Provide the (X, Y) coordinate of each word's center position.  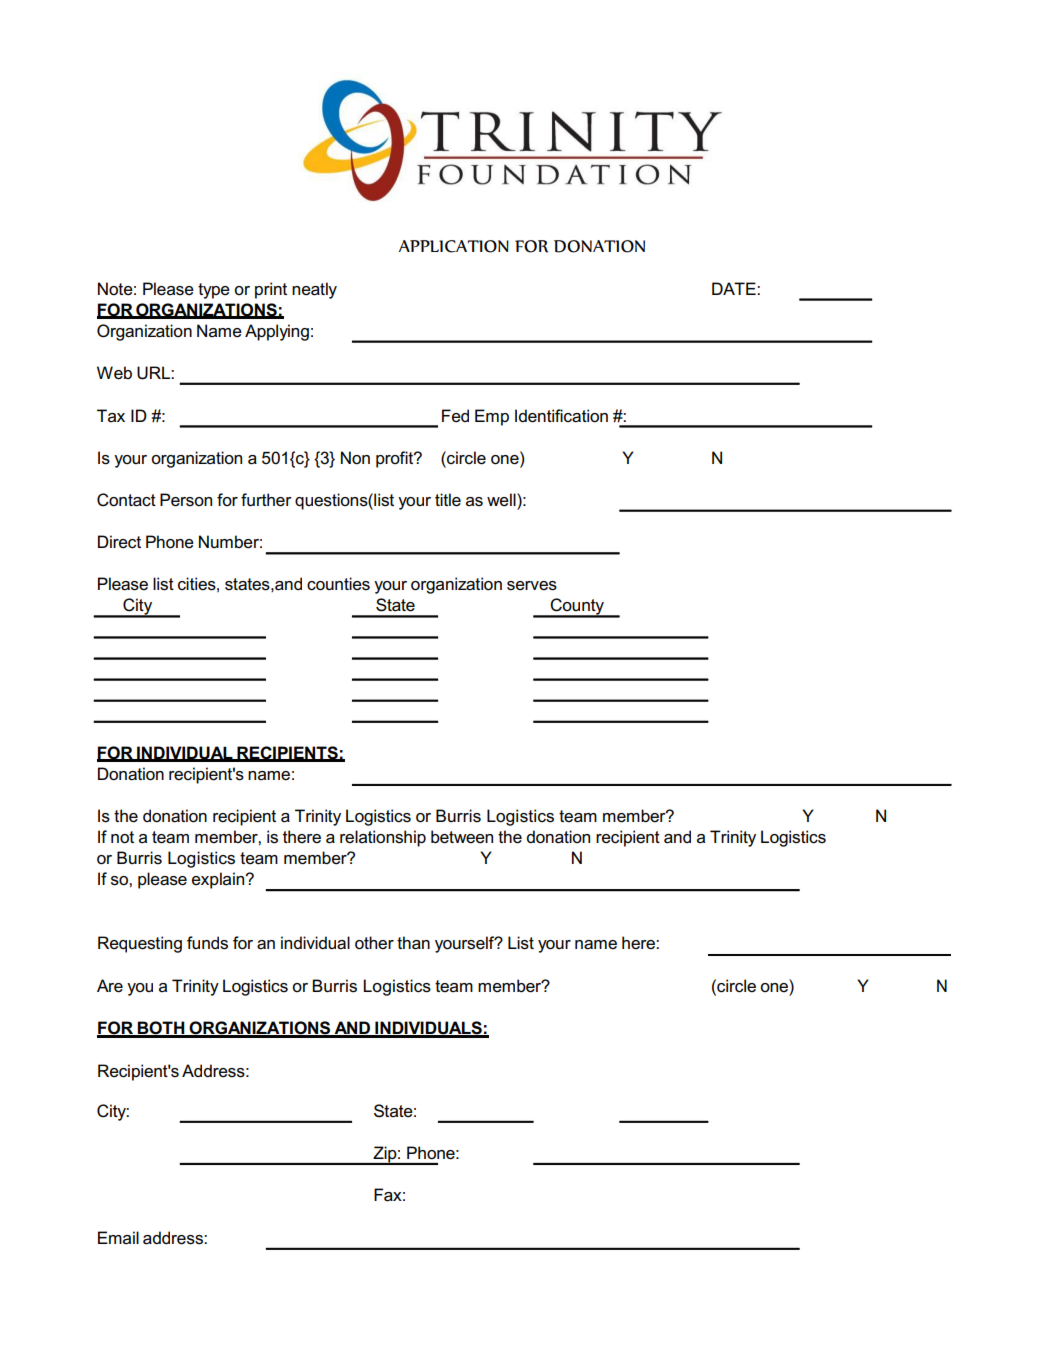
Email (118, 1237)
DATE (735, 288)
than (413, 943)
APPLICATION (454, 246)
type (214, 291)
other (374, 943)
